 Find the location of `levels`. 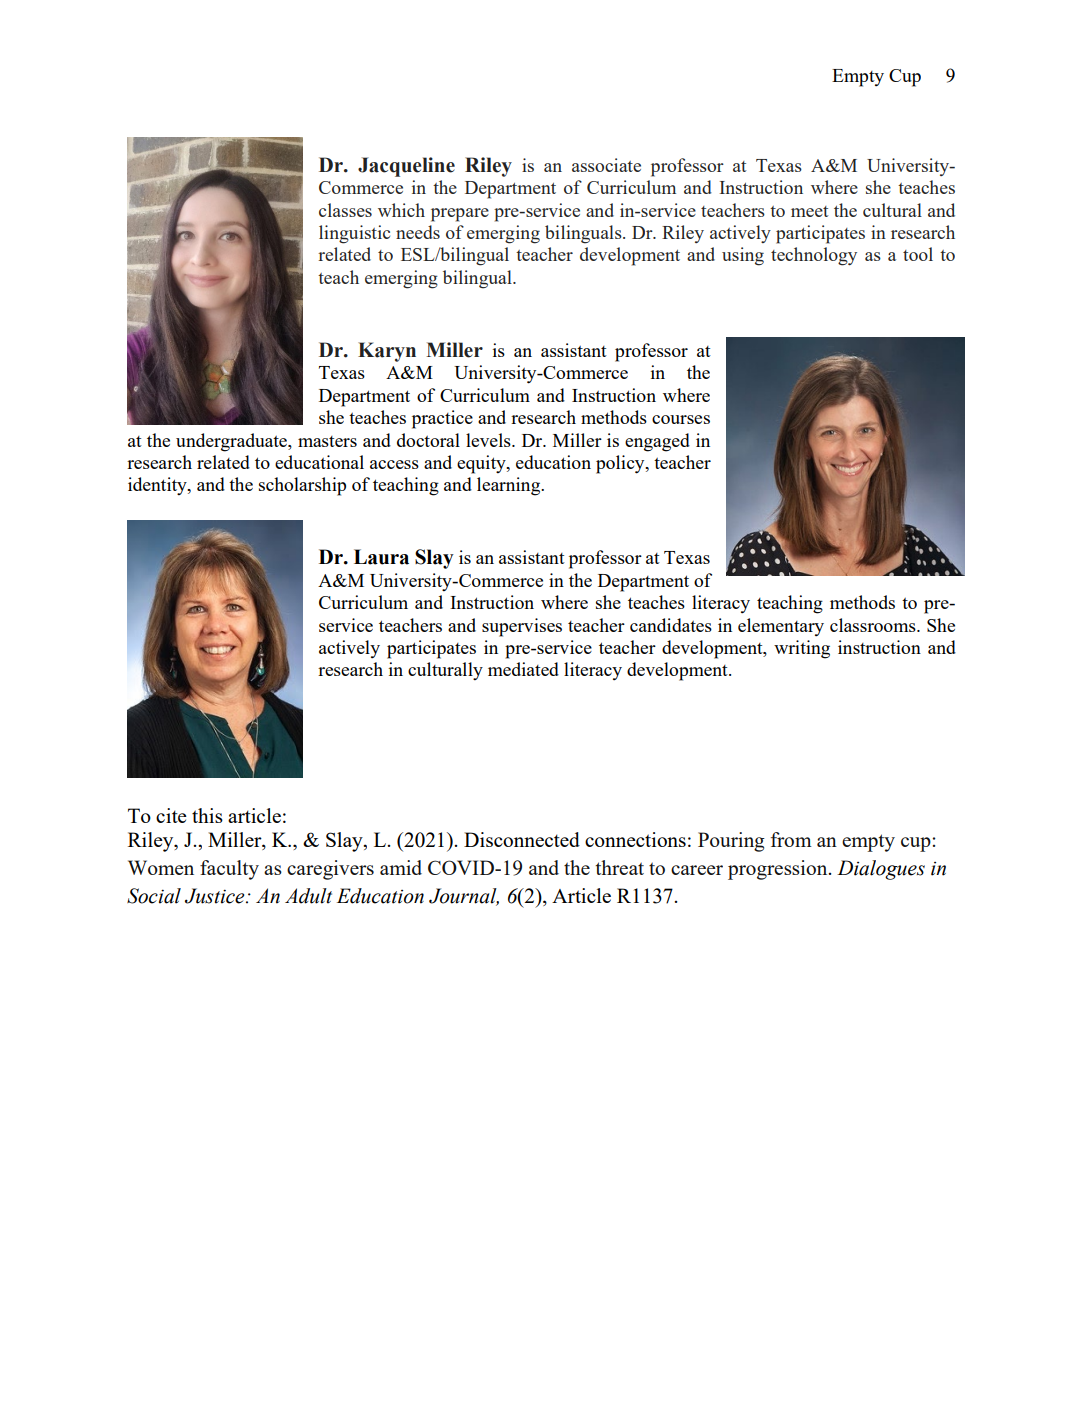

levels is located at coordinates (489, 440).
